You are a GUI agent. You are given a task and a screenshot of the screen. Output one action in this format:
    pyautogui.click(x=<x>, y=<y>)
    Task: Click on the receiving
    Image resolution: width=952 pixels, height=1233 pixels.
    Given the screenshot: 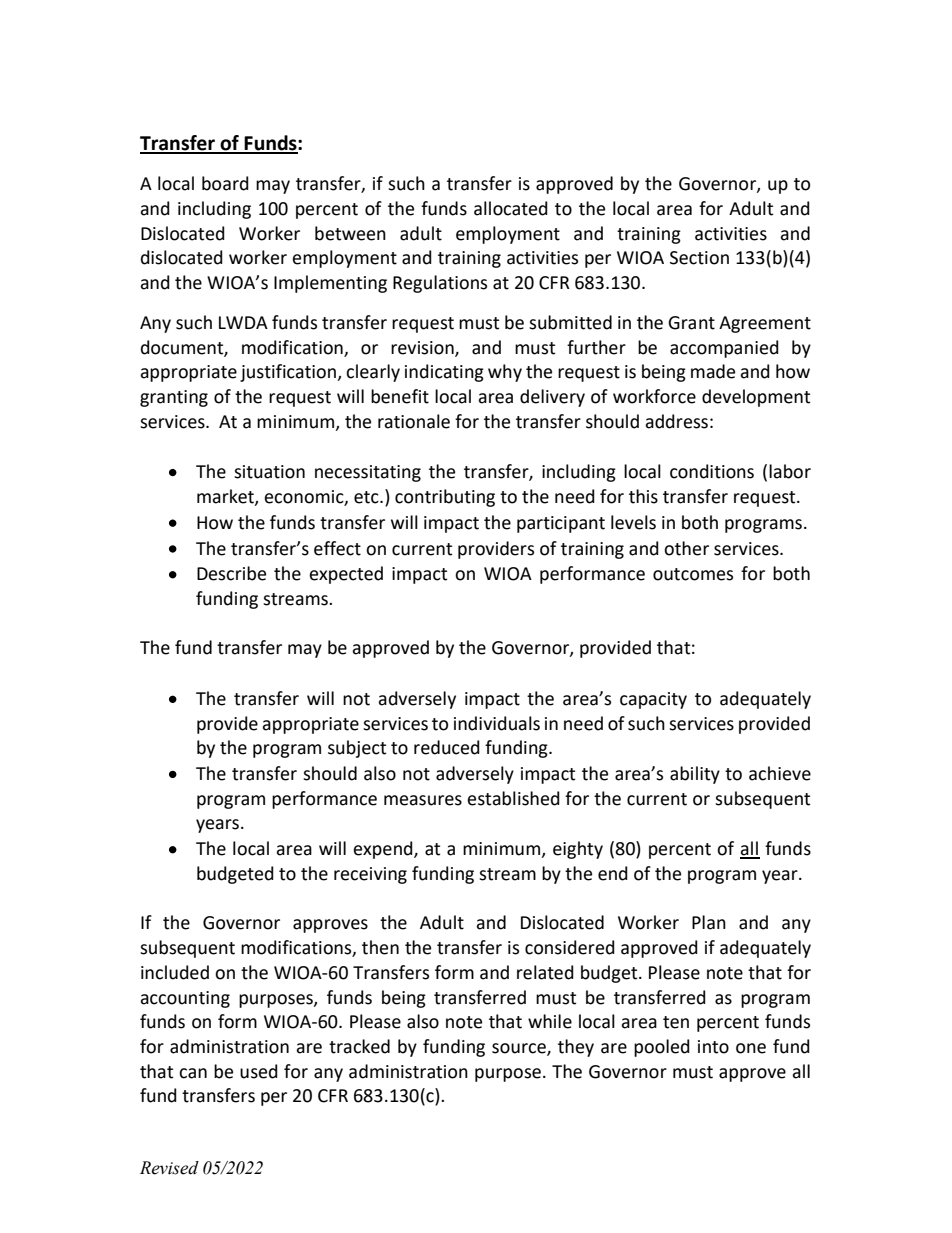 What is the action you would take?
    pyautogui.click(x=370, y=875)
